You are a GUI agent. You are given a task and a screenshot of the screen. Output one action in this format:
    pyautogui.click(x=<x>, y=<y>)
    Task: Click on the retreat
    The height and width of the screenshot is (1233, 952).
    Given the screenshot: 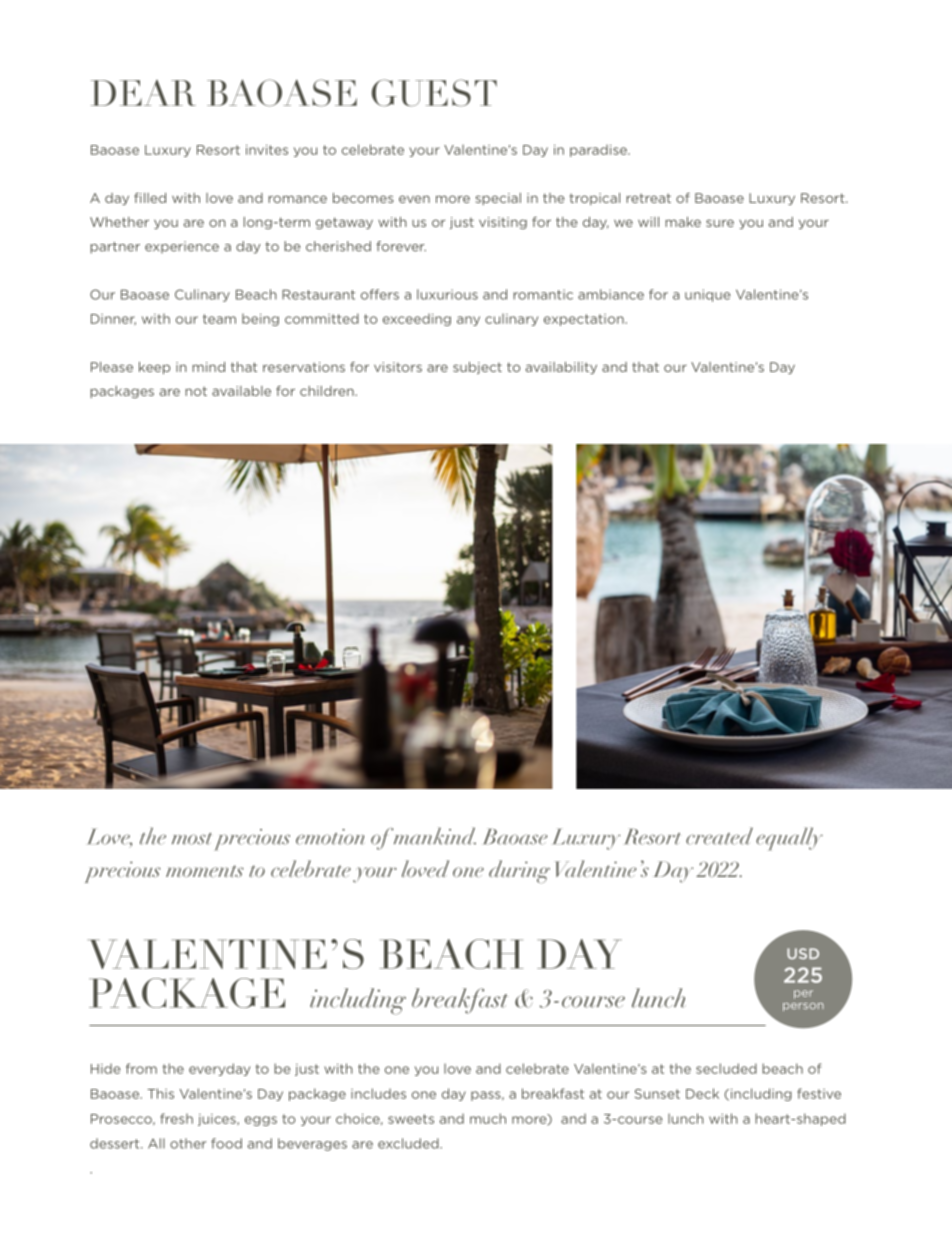 What is the action you would take?
    pyautogui.click(x=648, y=198)
